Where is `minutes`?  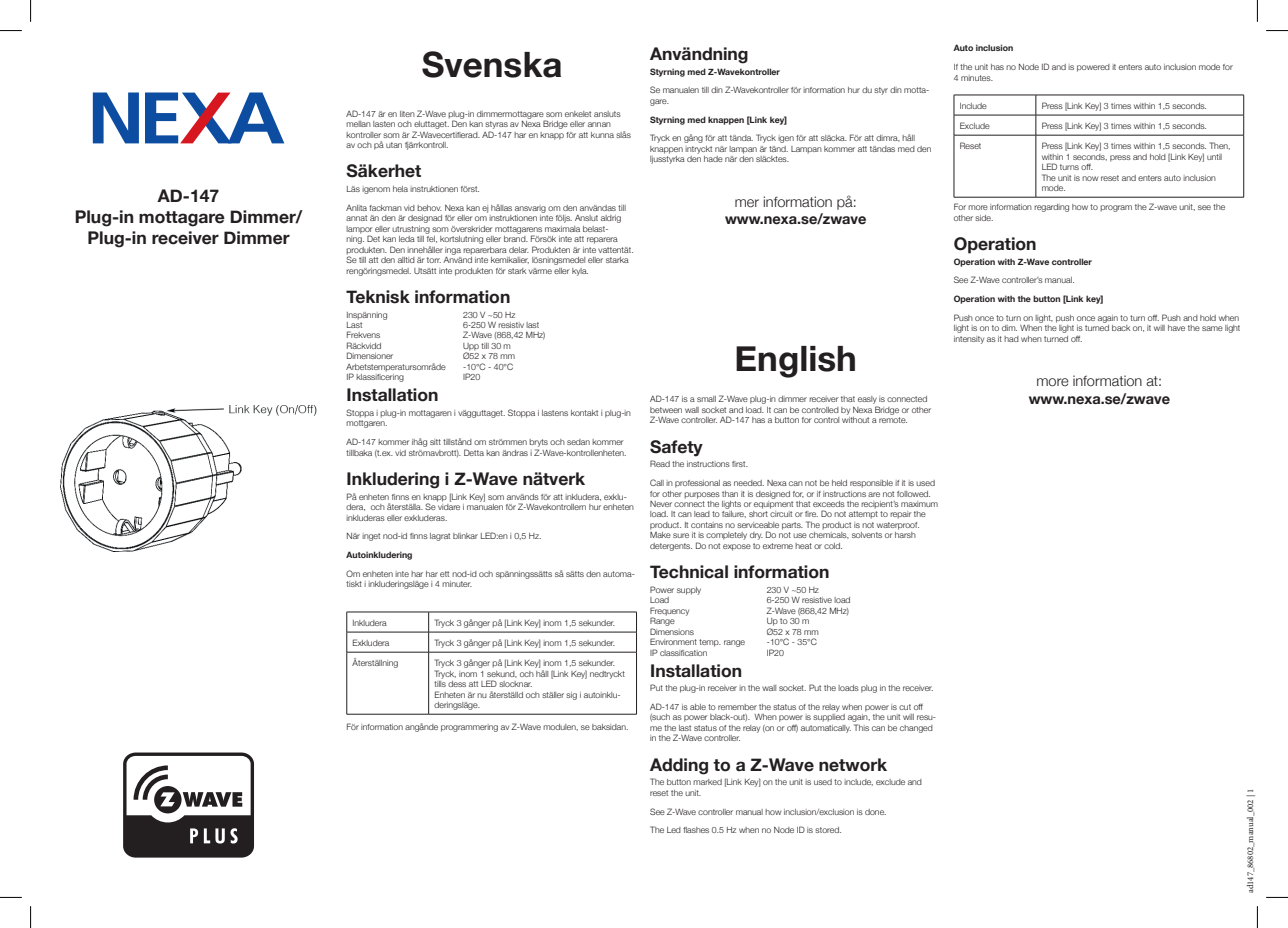 minutes is located at coordinates (977, 78).
